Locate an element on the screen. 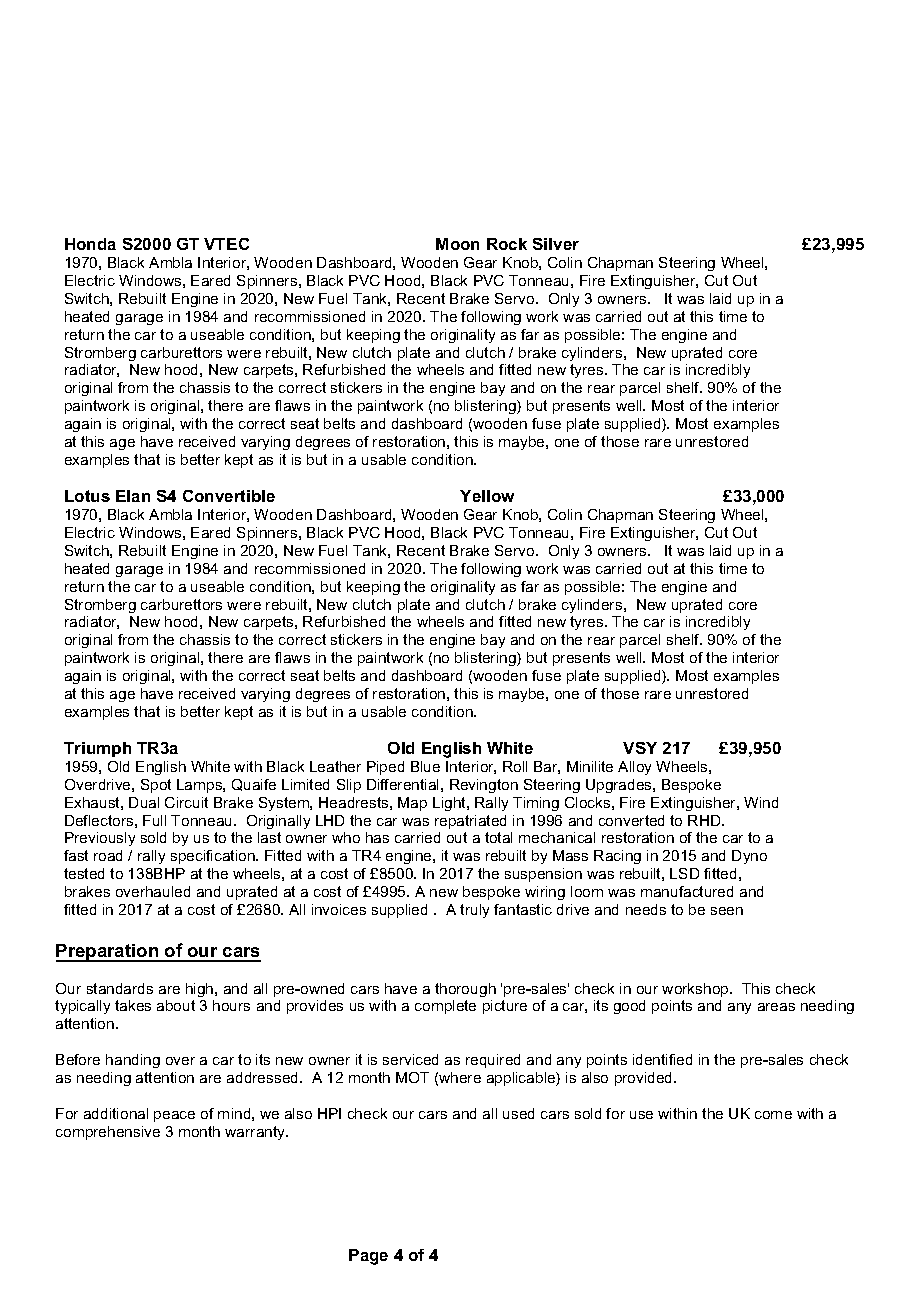 The image size is (924, 1308). Honda is located at coordinates (90, 244).
